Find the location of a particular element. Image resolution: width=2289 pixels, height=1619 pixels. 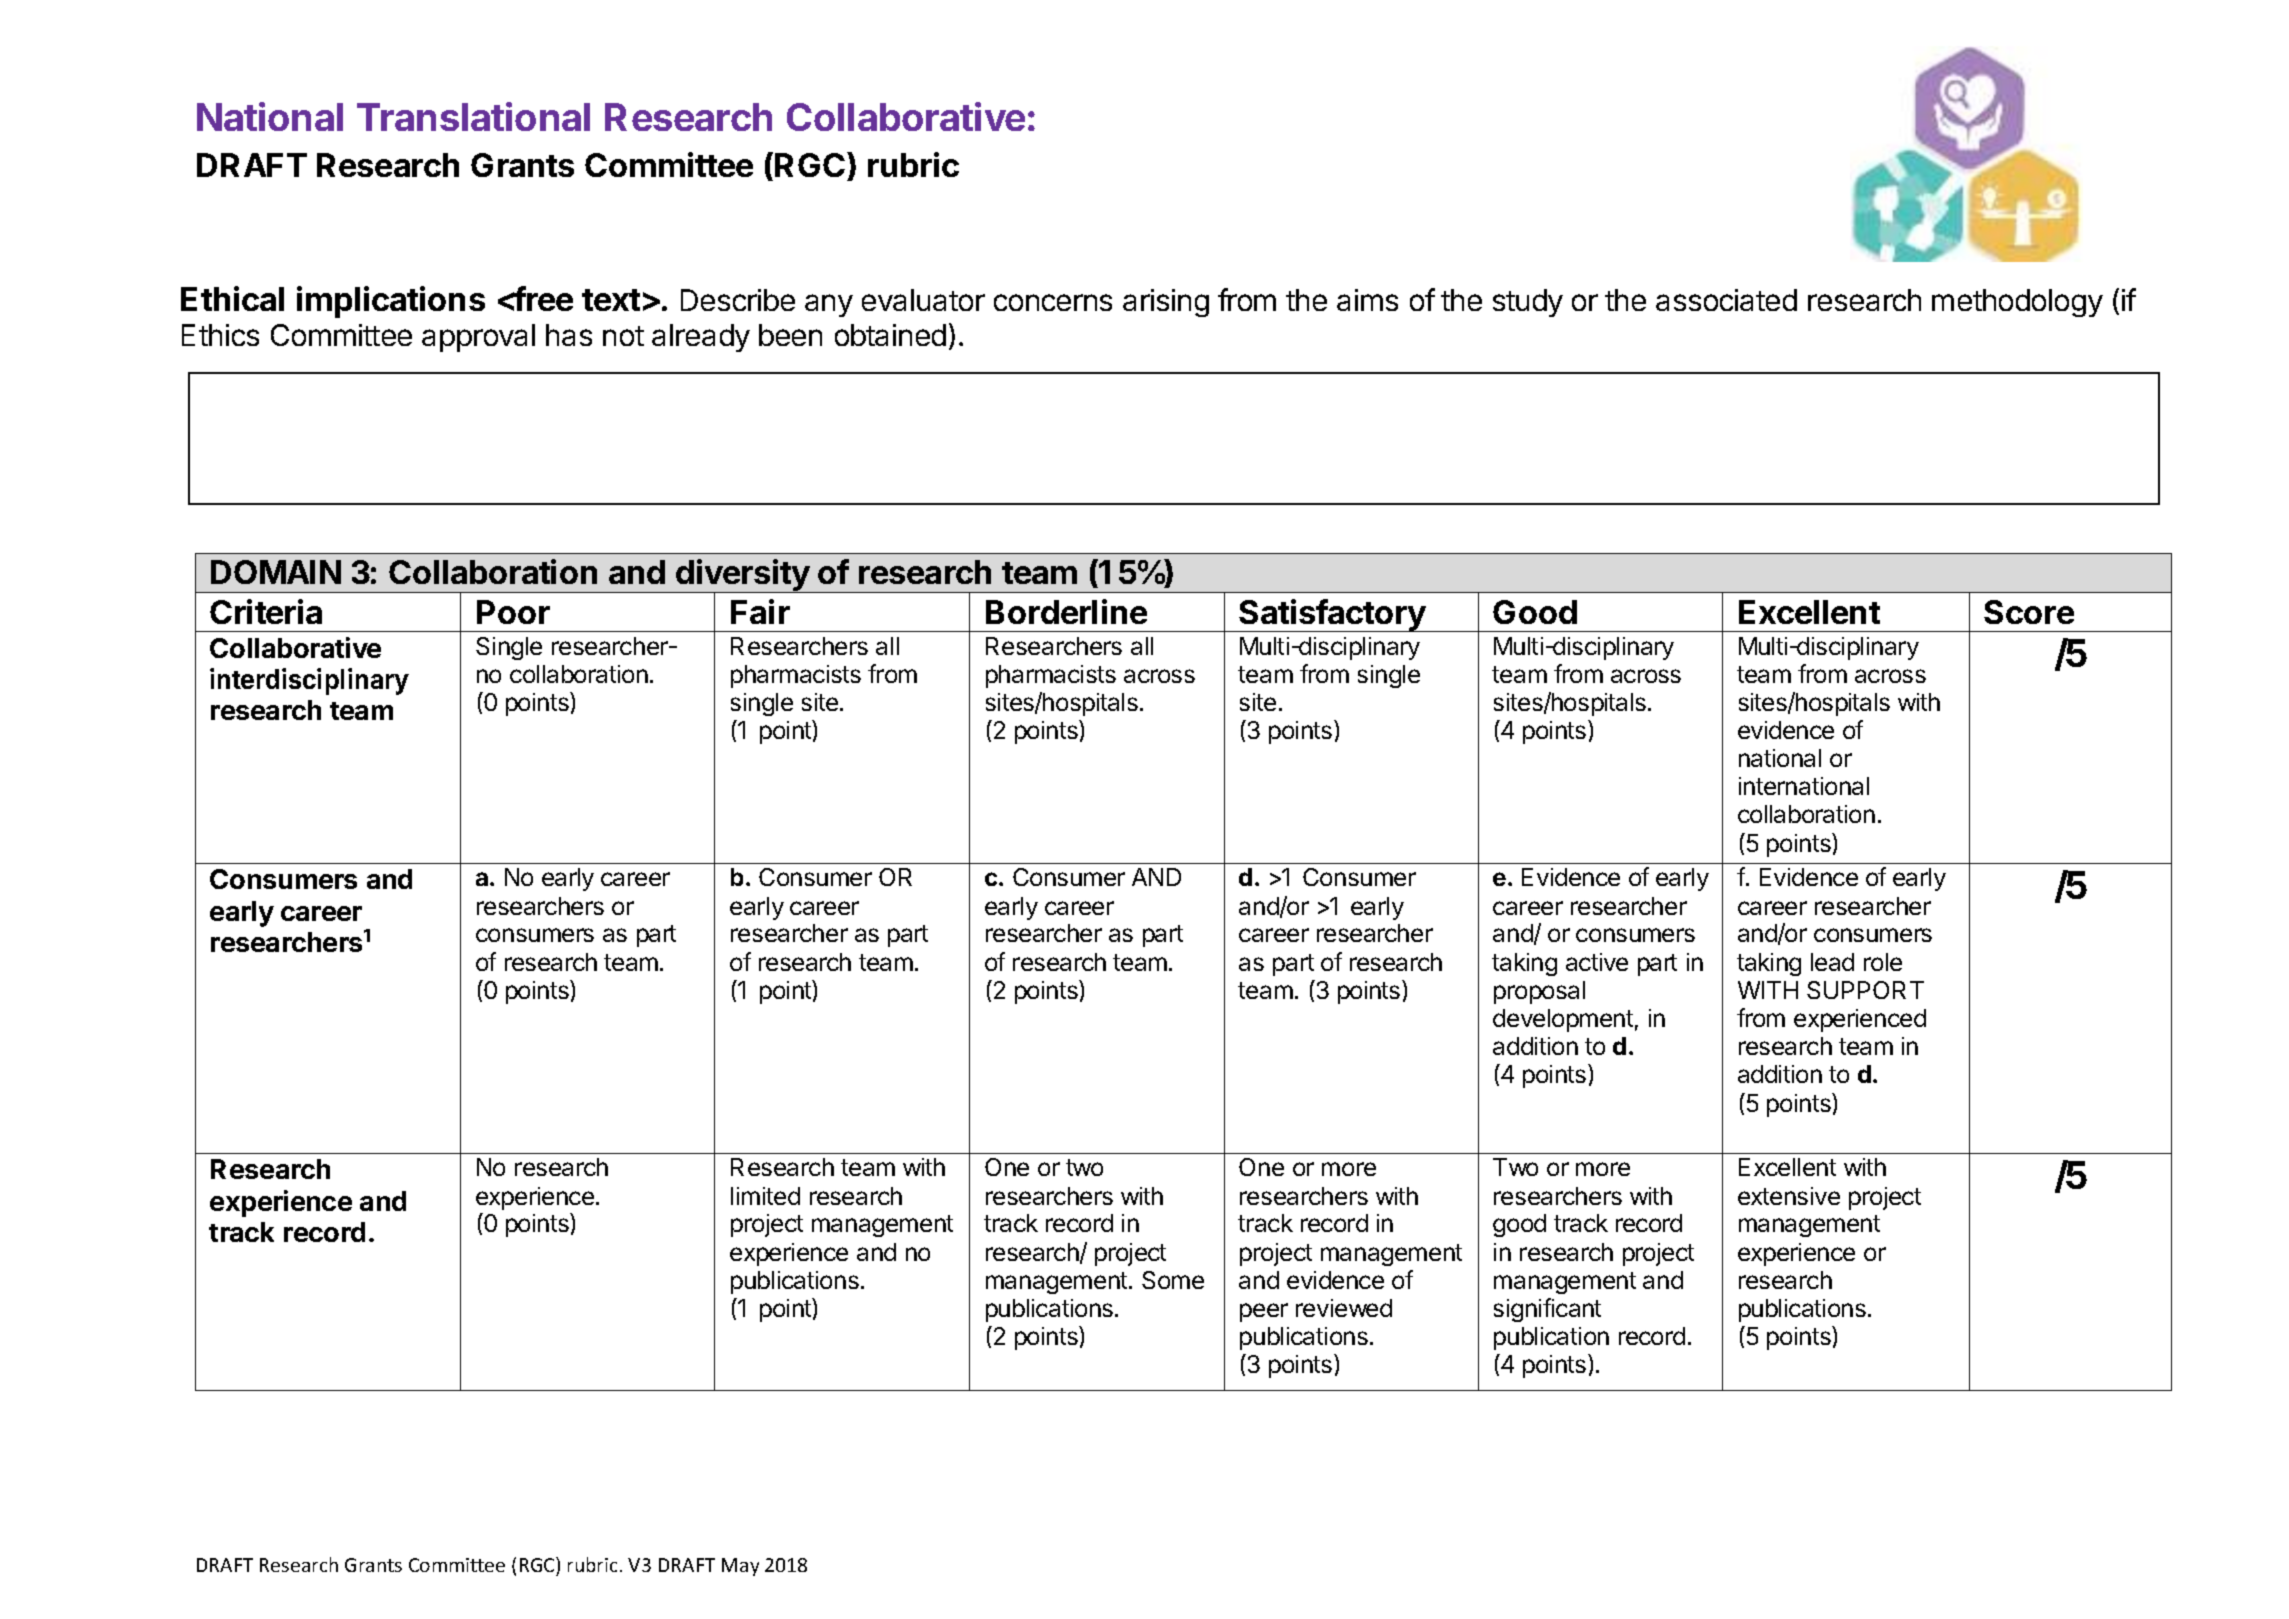

lead is located at coordinates (1832, 962).
